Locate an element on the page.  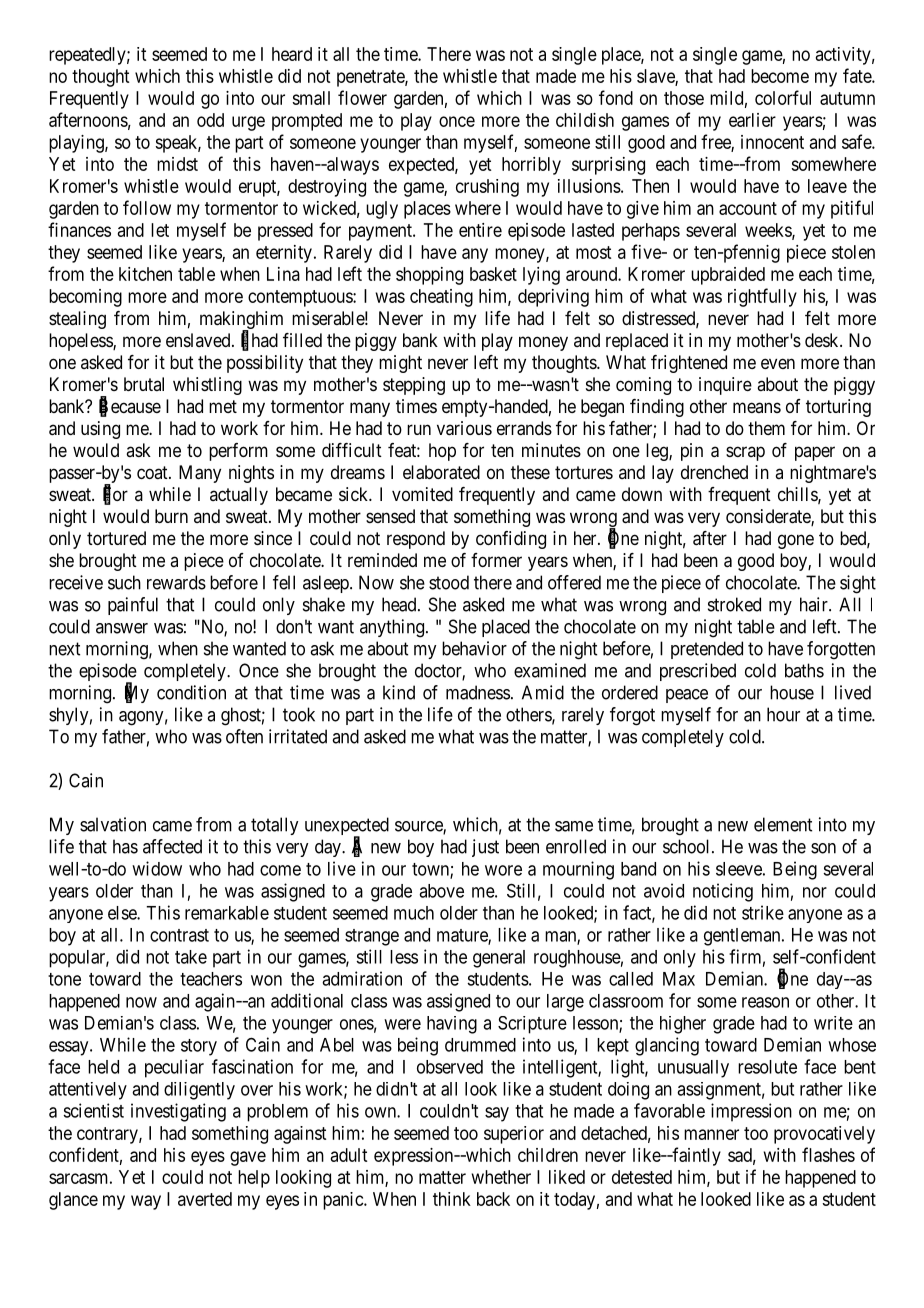
odd is located at coordinates (210, 120).
